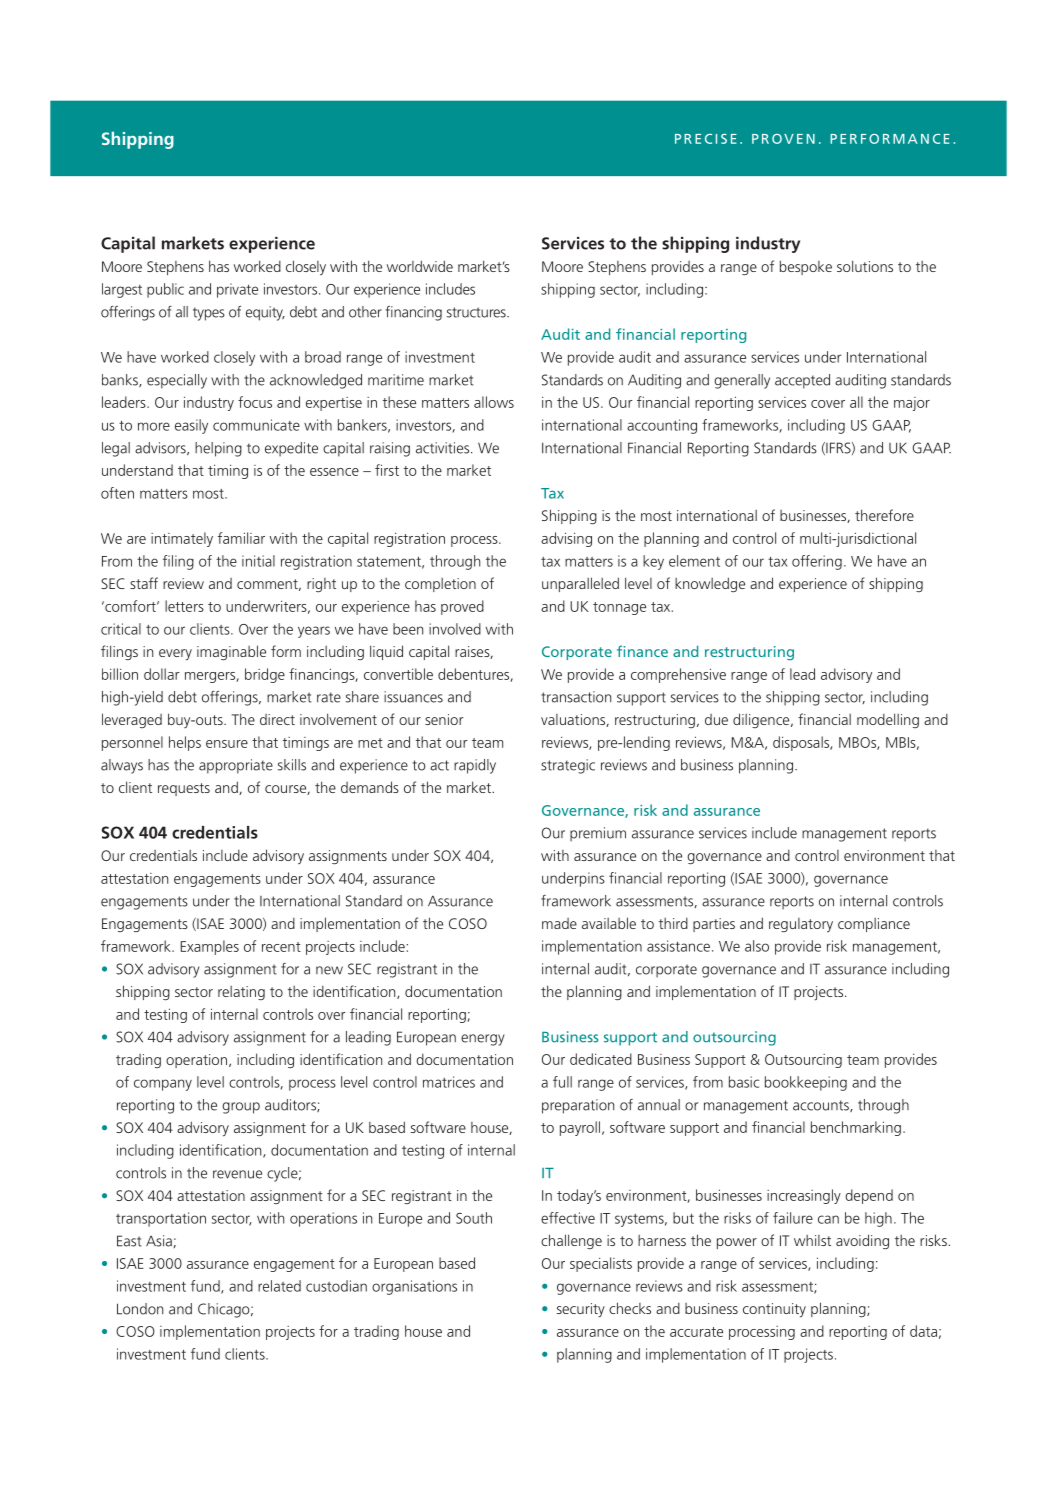  What do you see at coordinates (494, 402) in the page?
I see `allows` at bounding box center [494, 402].
